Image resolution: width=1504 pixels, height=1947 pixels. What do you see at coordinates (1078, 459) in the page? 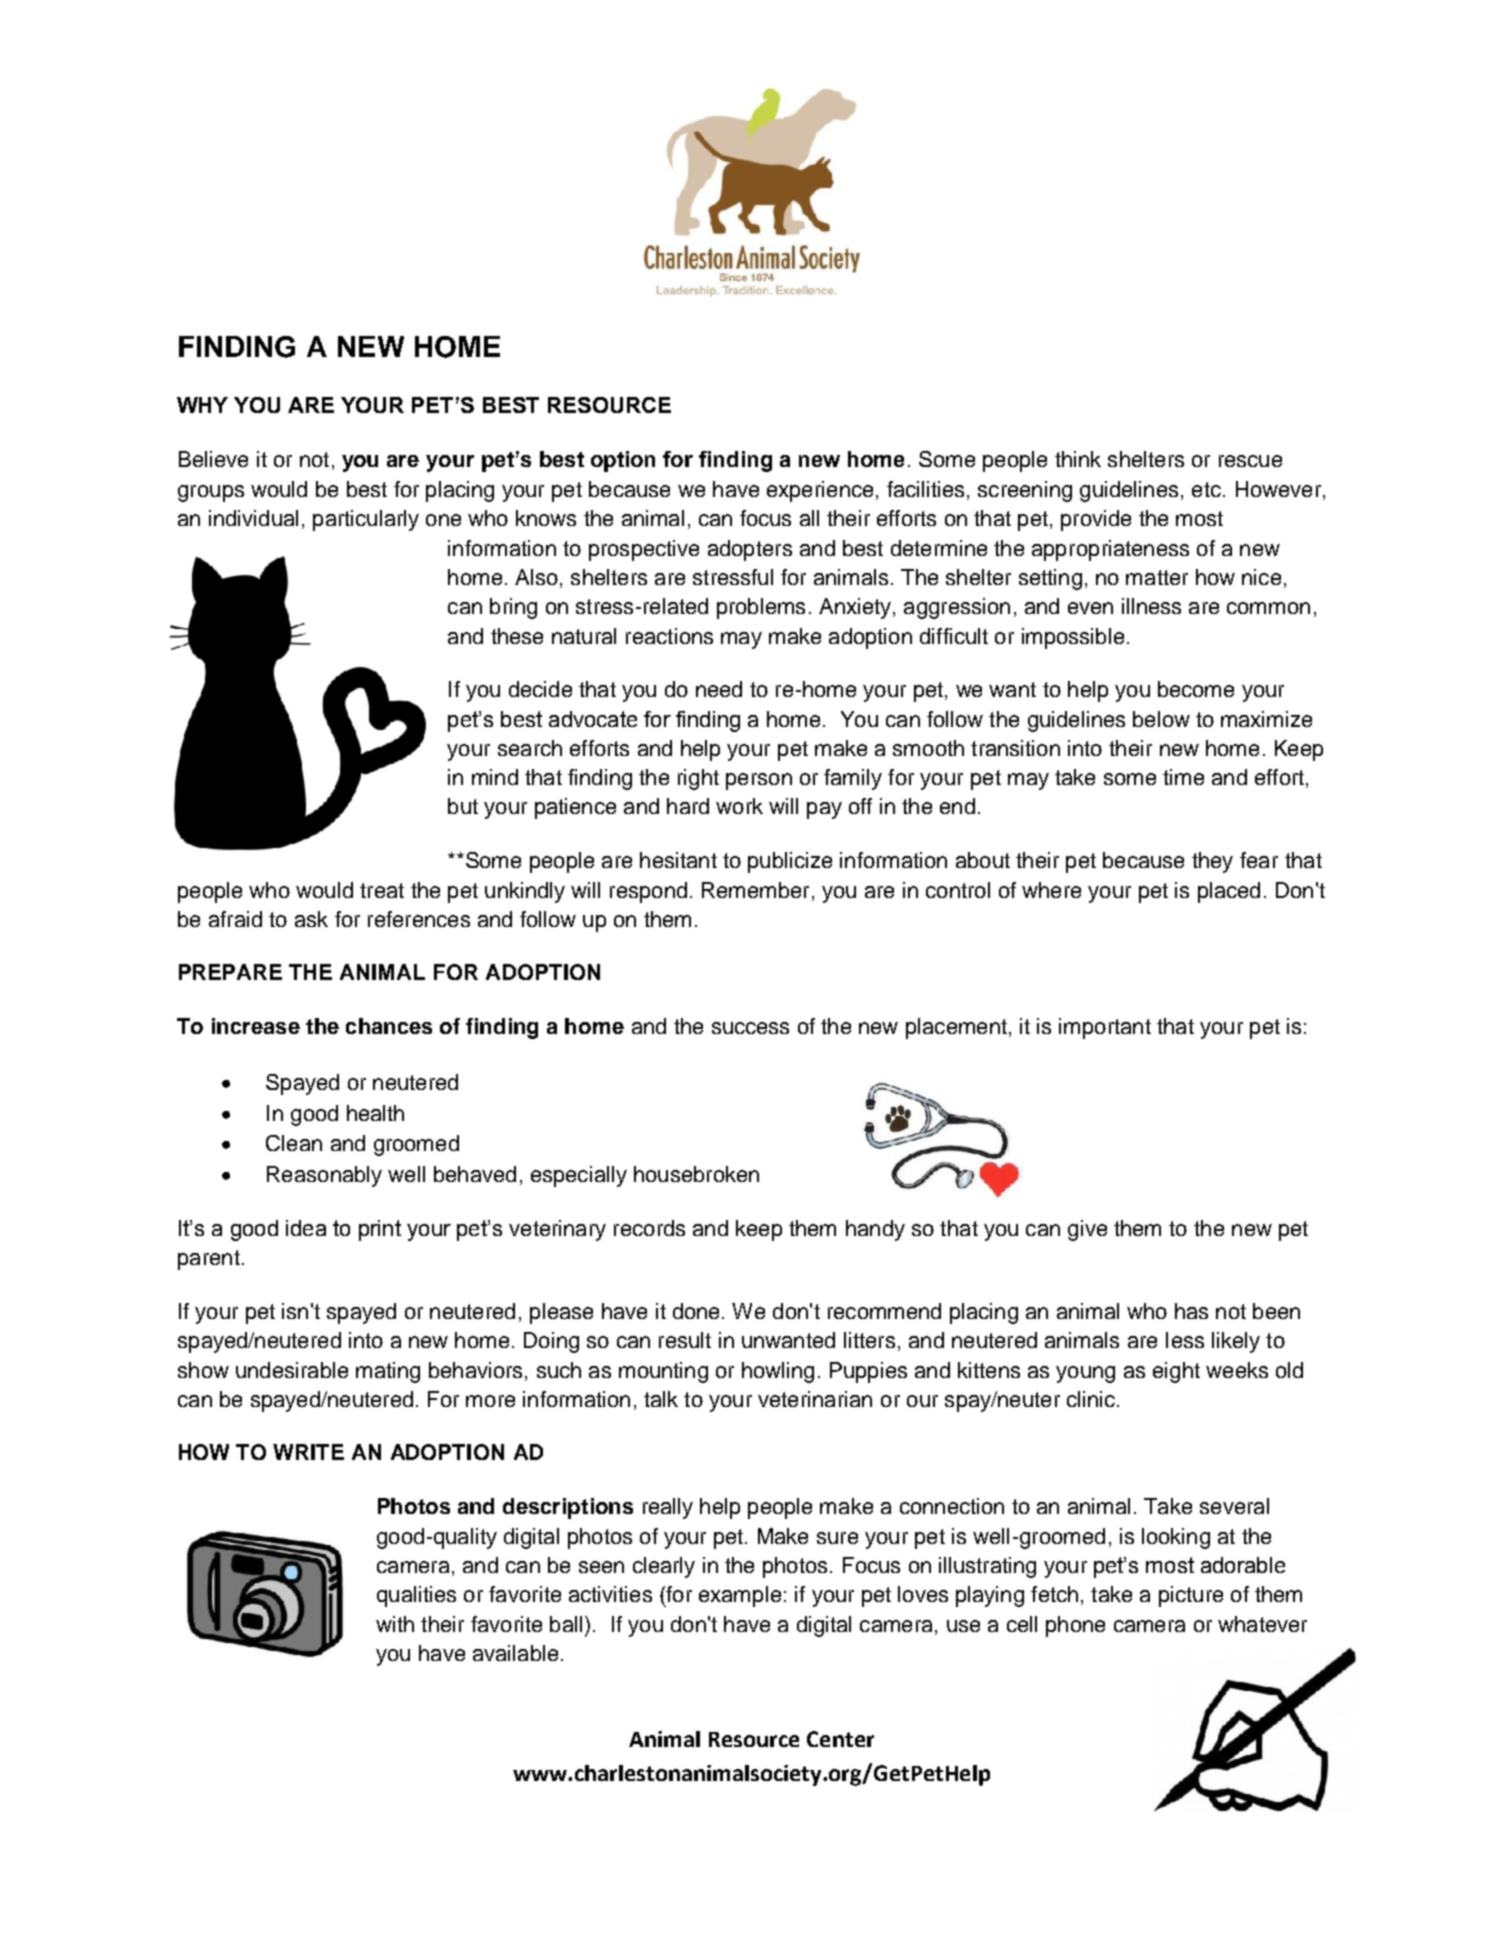
I see `think` at bounding box center [1078, 459].
